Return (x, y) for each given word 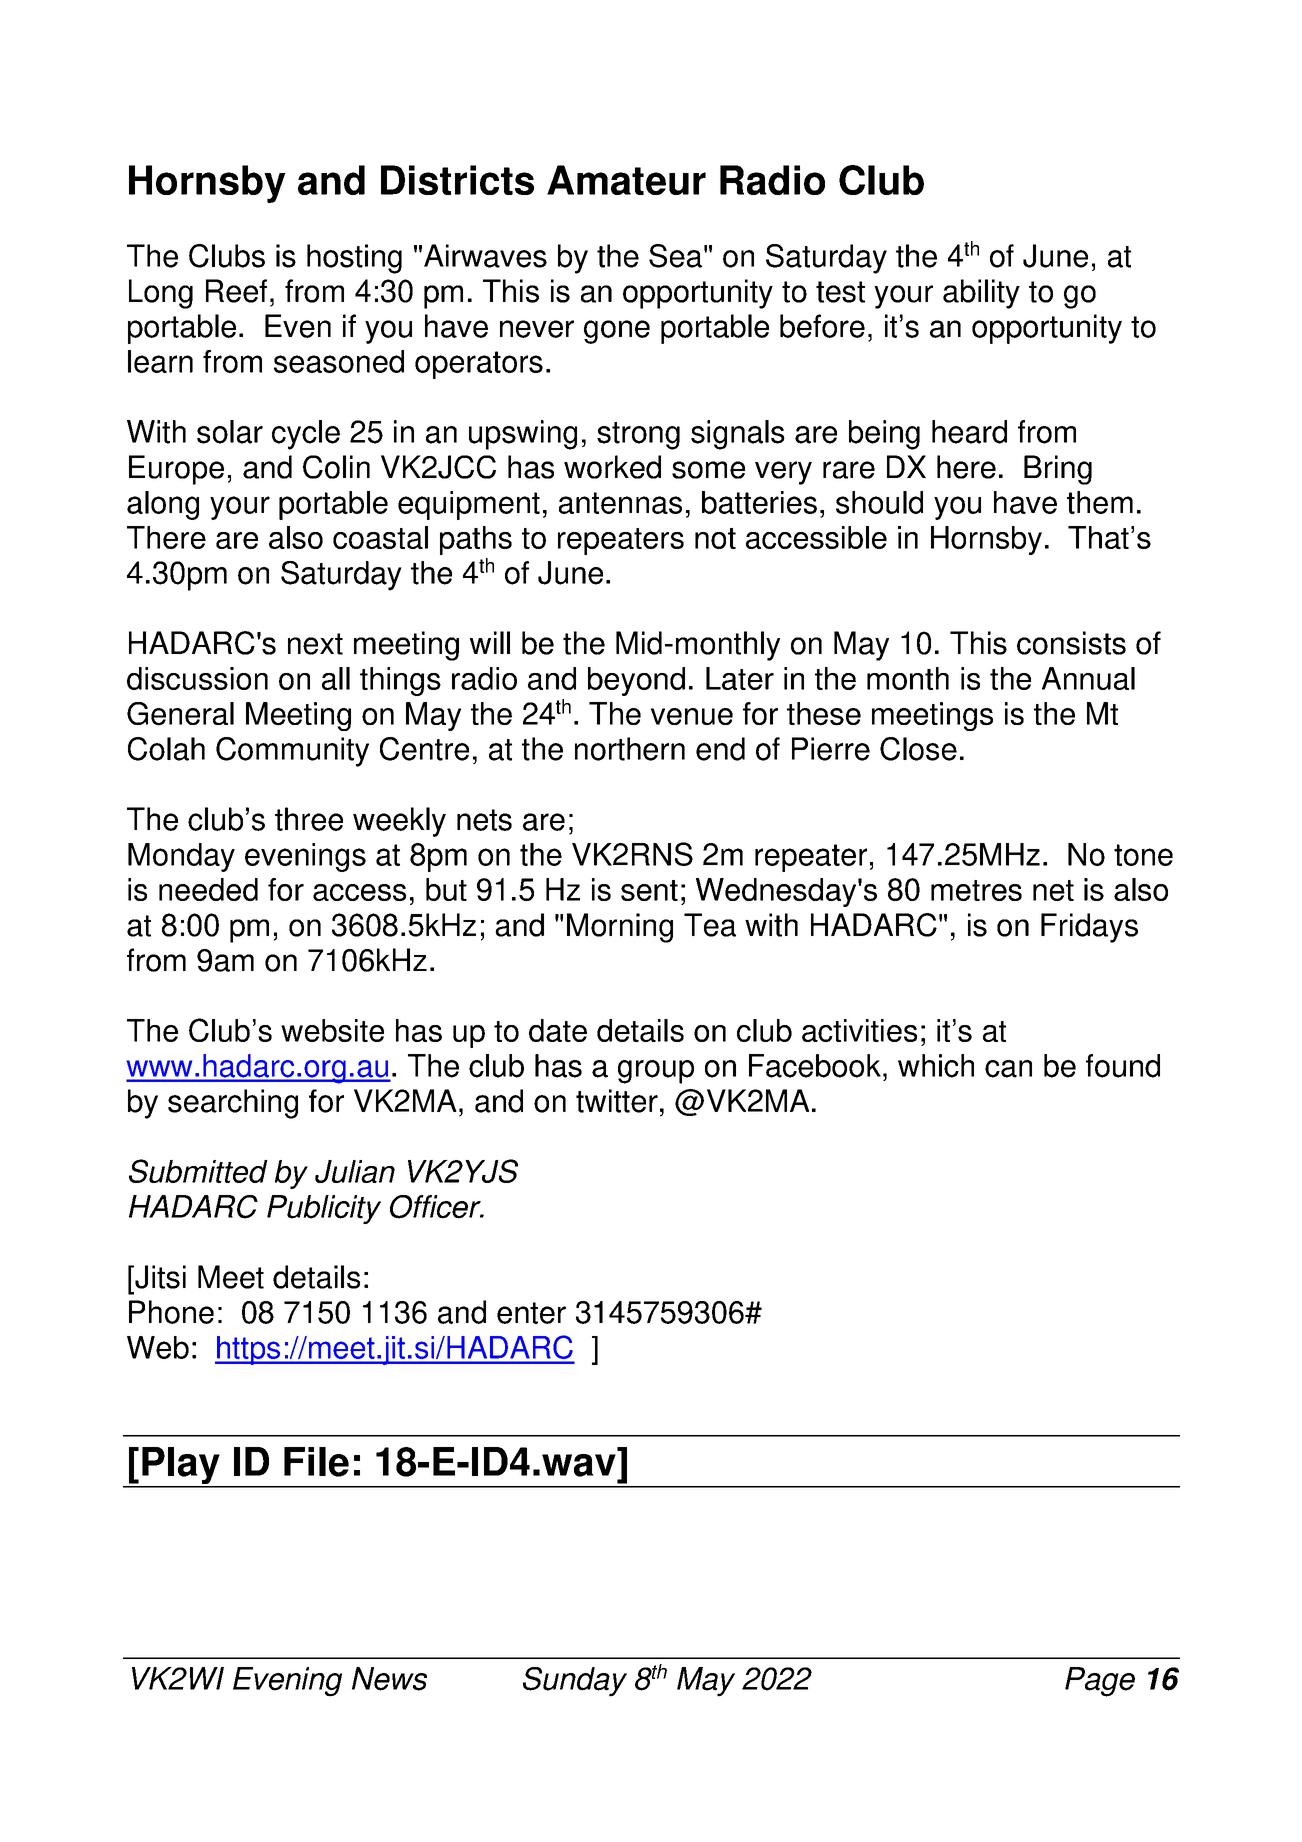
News (389, 1679)
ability (981, 294)
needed (208, 889)
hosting (354, 259)
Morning (620, 928)
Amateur (626, 180)
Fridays (1089, 928)
